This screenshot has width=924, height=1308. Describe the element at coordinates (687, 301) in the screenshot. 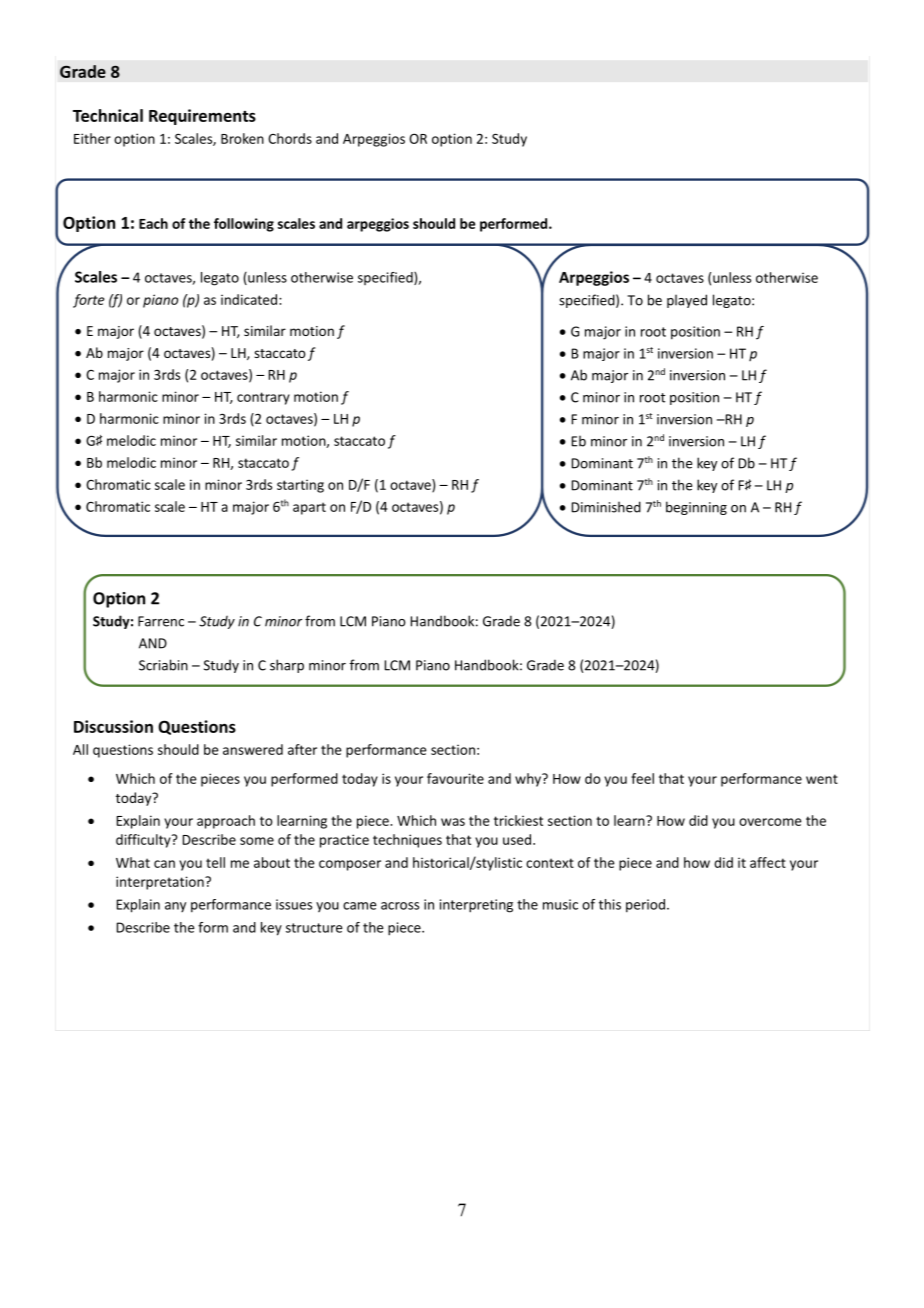

I see `played` at that location.
